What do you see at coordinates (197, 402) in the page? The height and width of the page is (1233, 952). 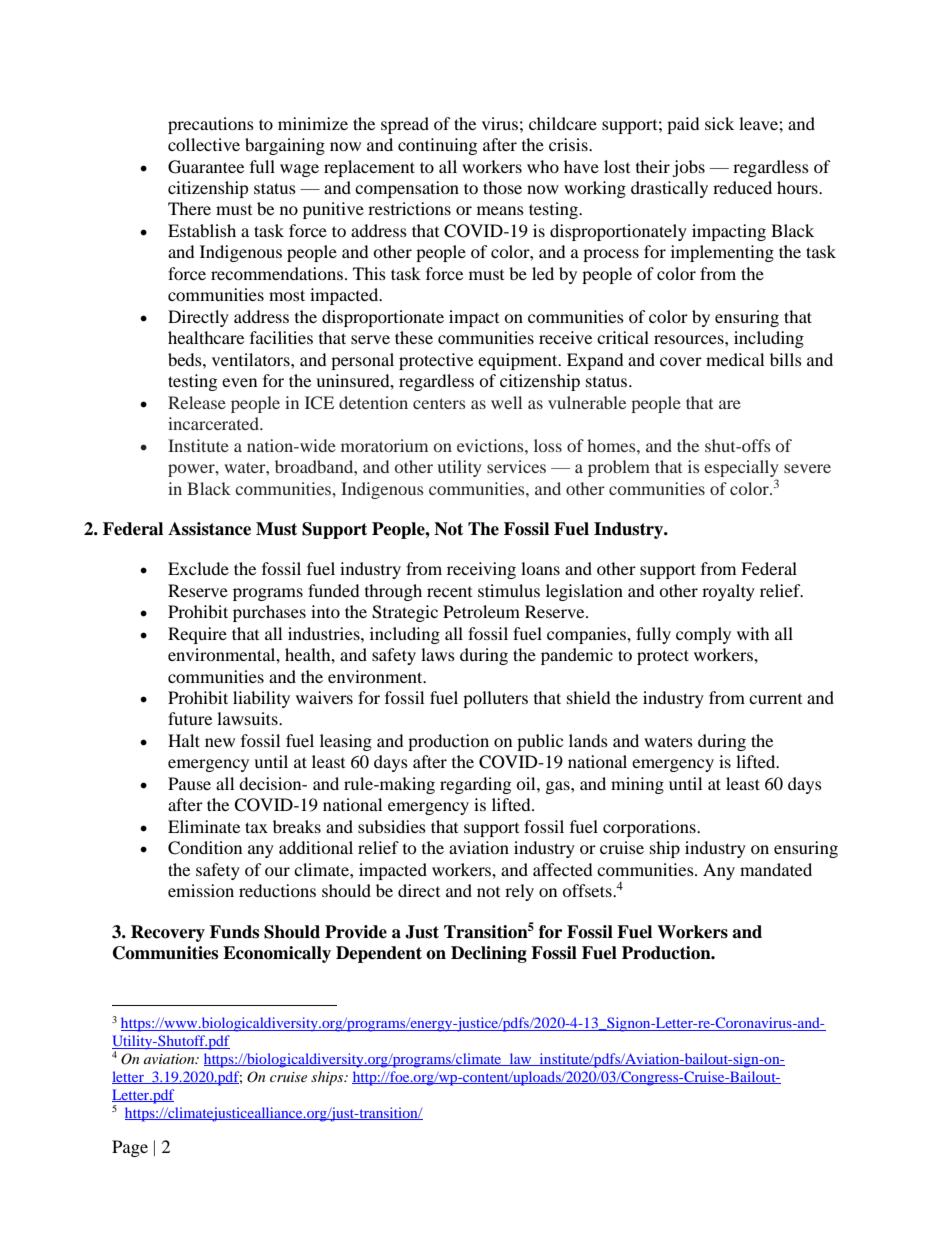 I see `Release` at bounding box center [197, 402].
